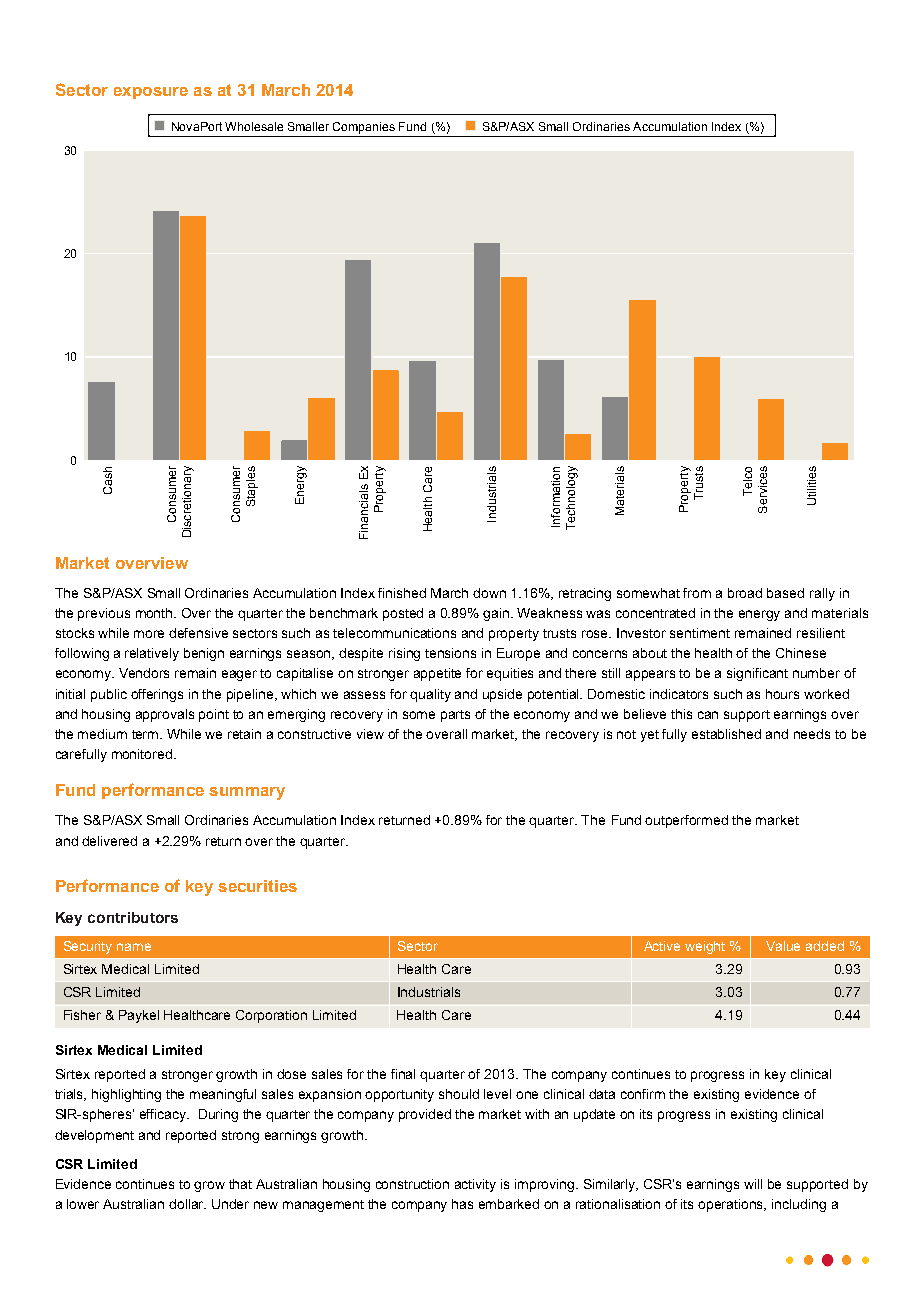  Describe the element at coordinates (364, 128) in the image. I see `Companies` at that location.
